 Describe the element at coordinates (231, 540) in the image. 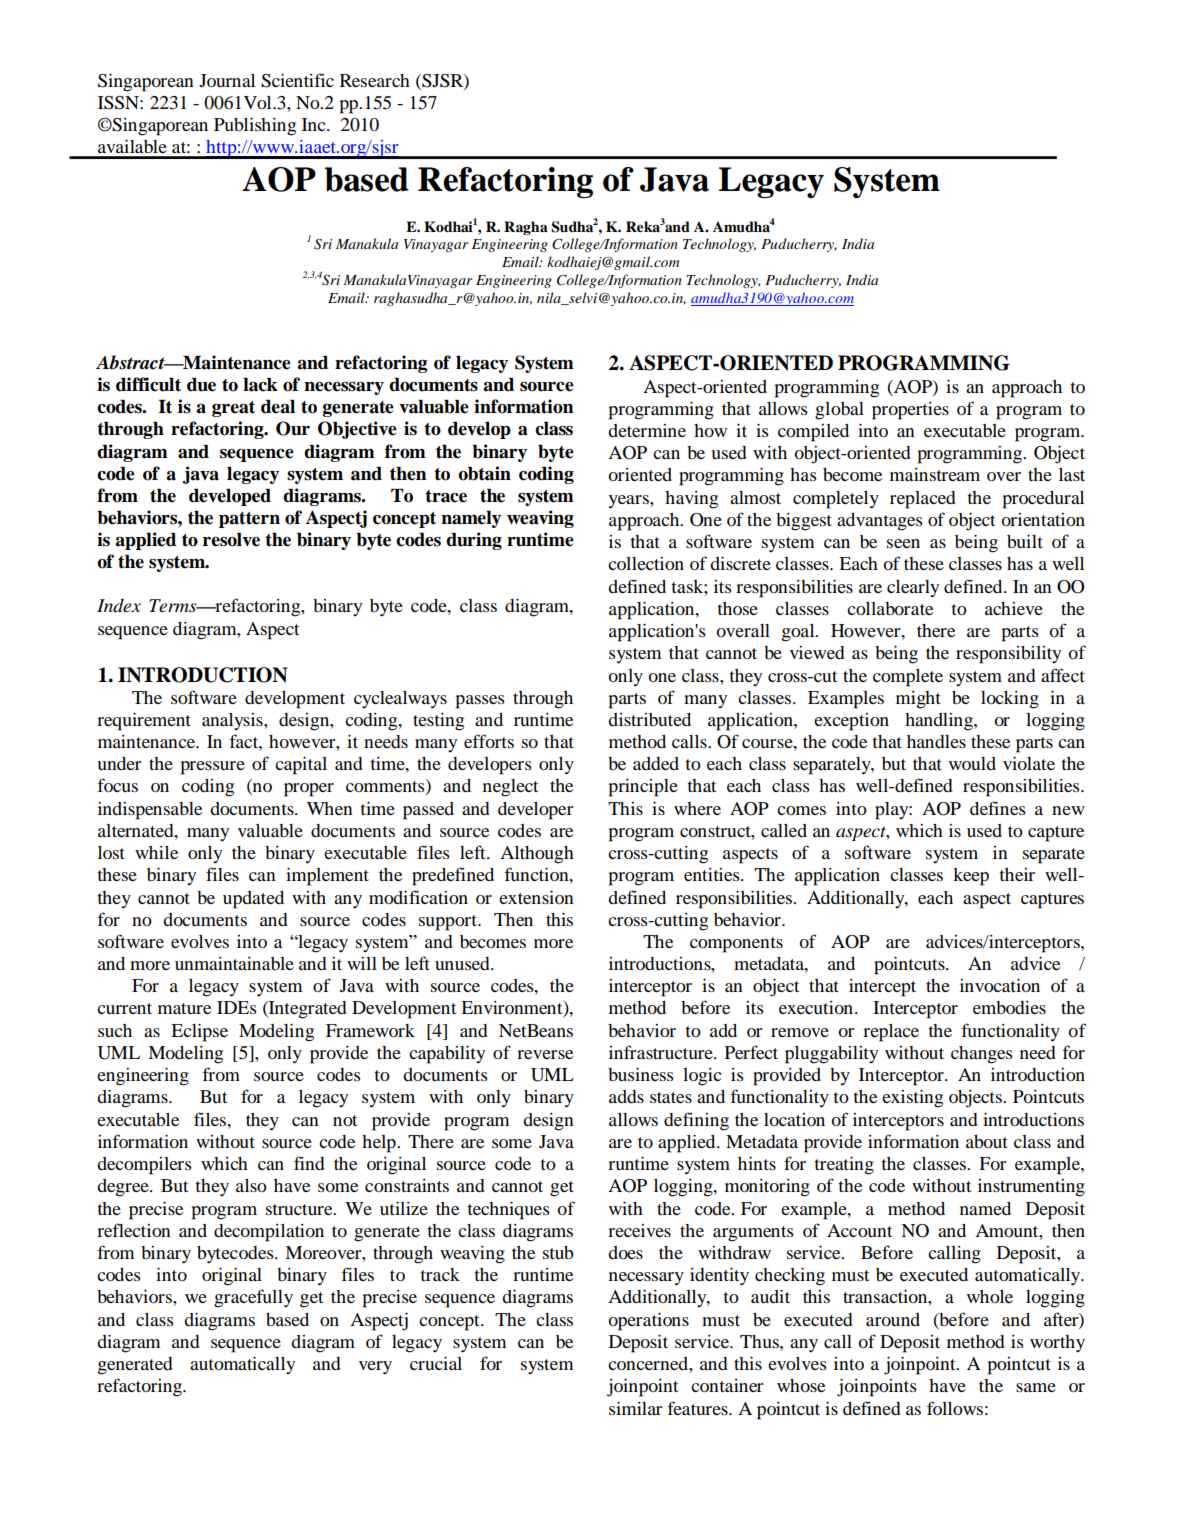

I see `resolve` at that location.
